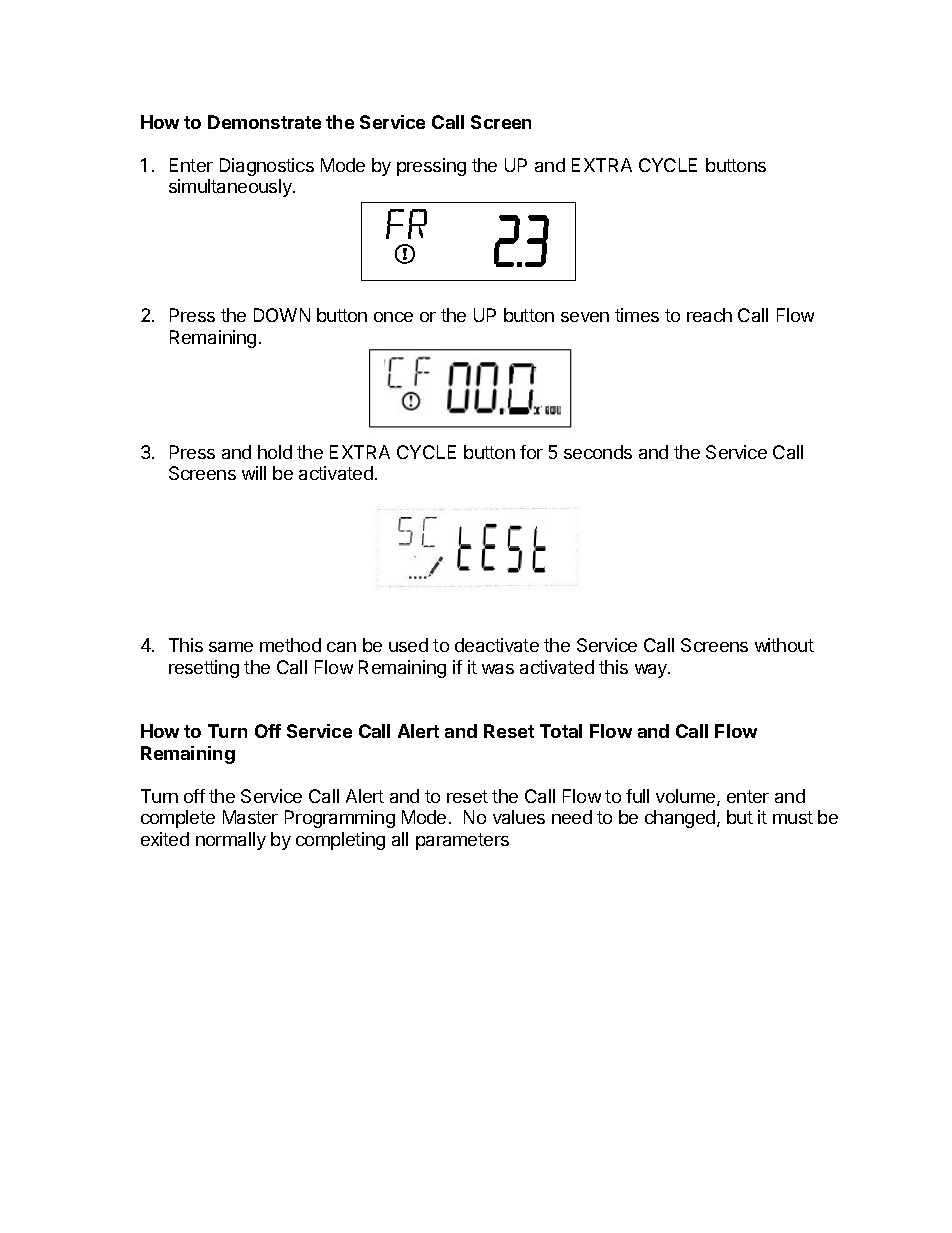 This screenshot has width=952, height=1233. Describe the element at coordinates (497, 645) in the screenshot. I see `deactivate` at that location.
